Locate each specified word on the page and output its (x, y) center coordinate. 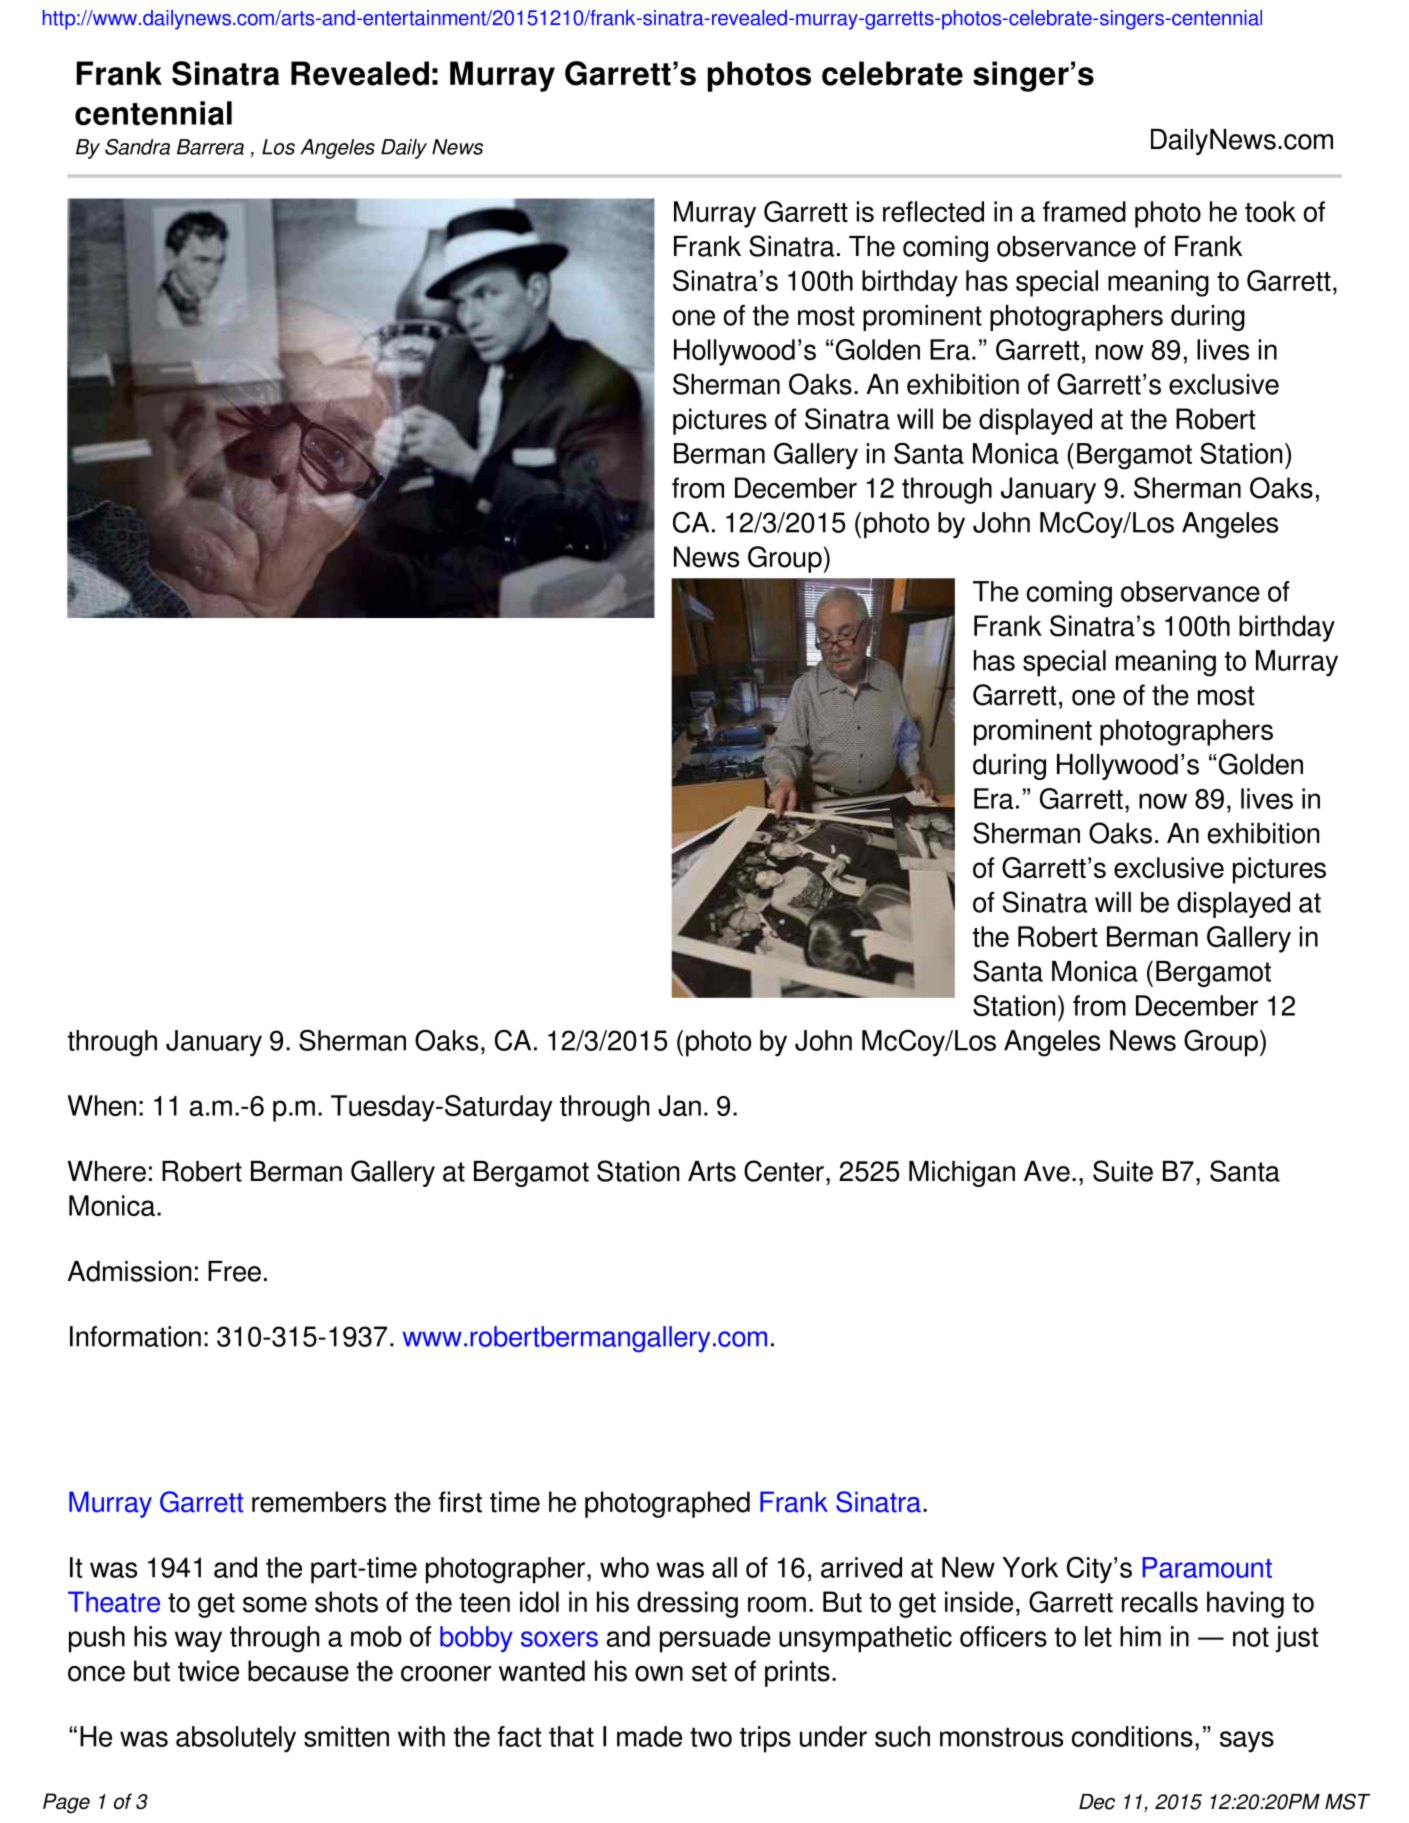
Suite (1123, 1171)
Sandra (137, 147)
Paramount (1207, 1567)
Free (234, 1271)
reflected (933, 211)
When (102, 1105)
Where (107, 1171)
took (1270, 211)
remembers (319, 1502)
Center (784, 1171)
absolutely (236, 1739)
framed (1084, 211)
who (624, 1567)
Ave (1047, 1171)
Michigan (962, 1174)
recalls (1160, 1602)
